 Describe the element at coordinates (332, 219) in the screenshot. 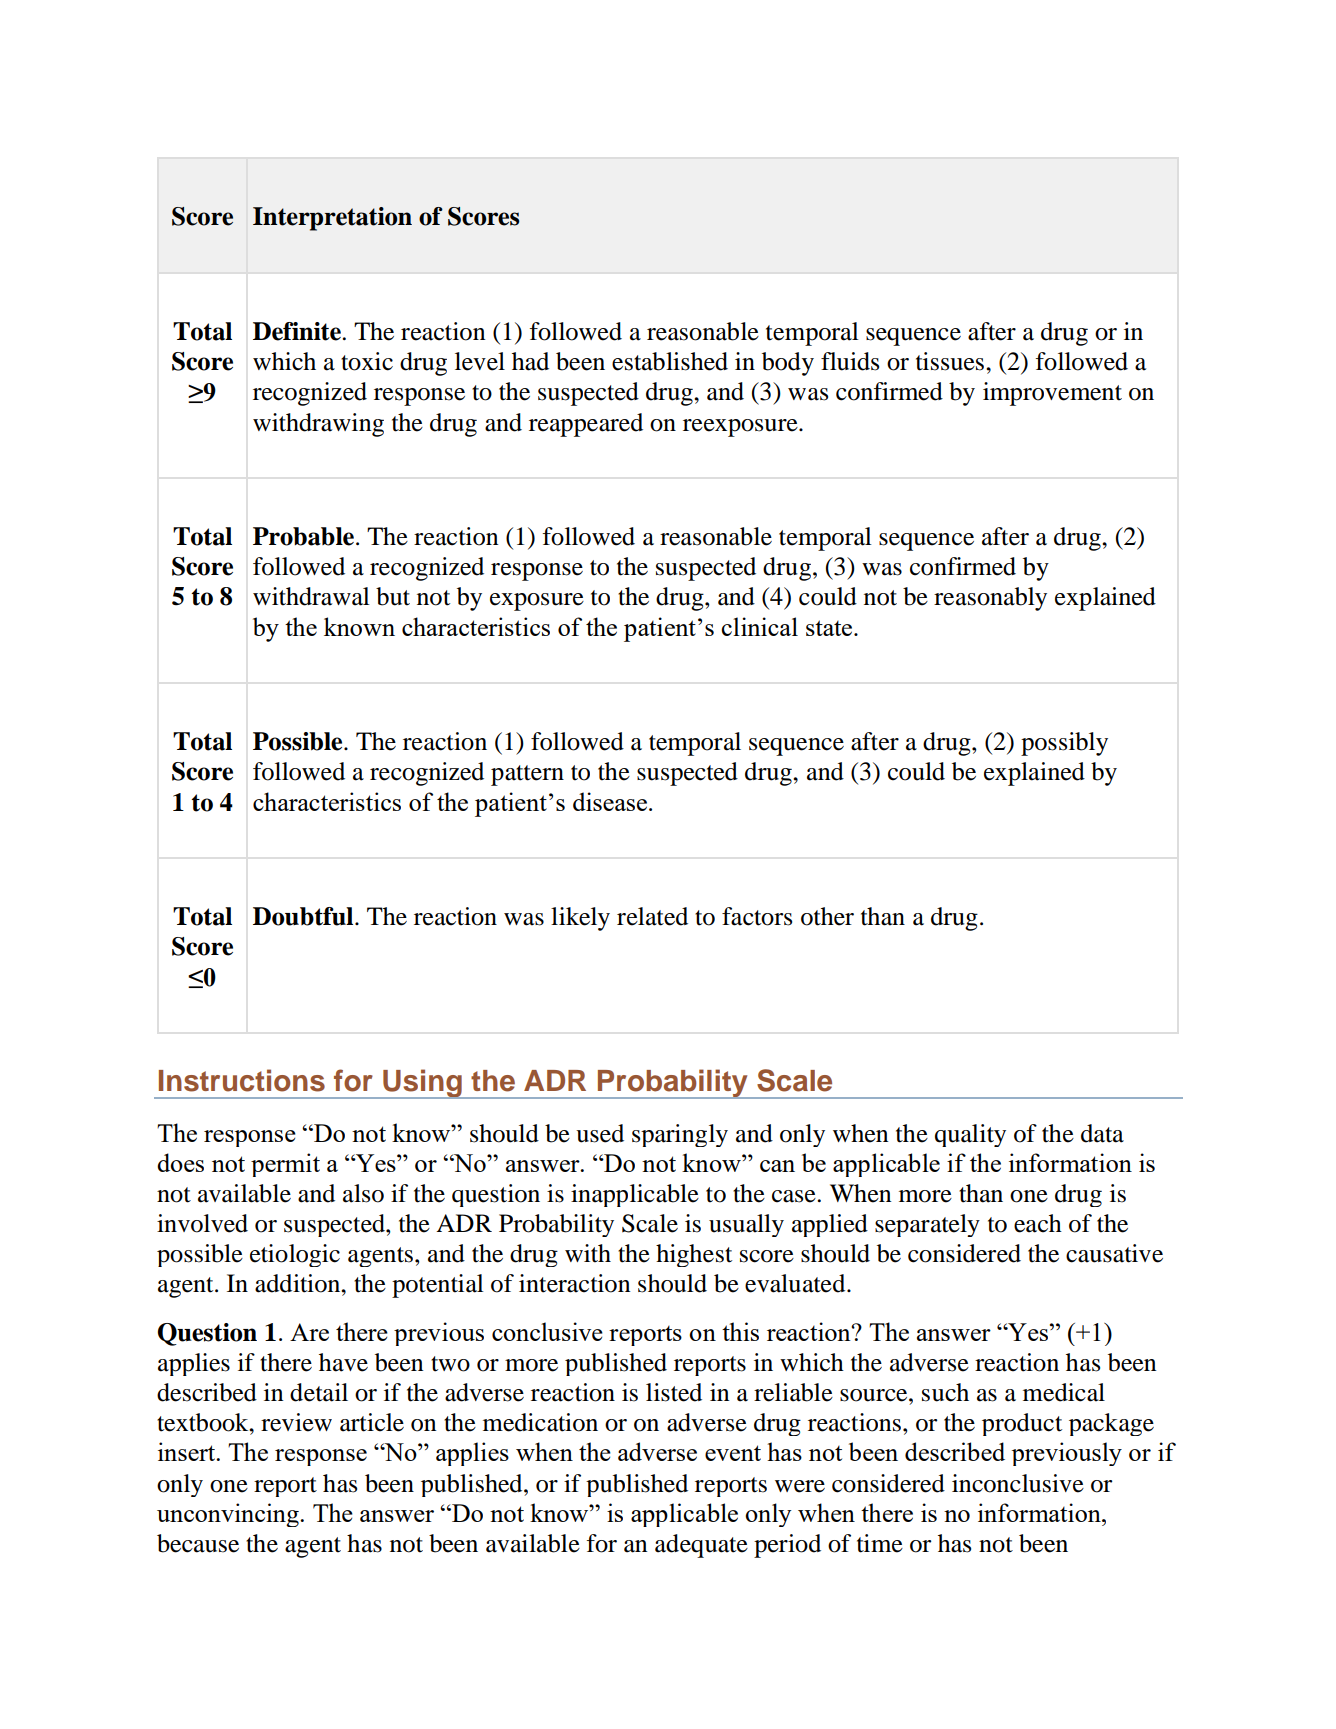

I see `Interpretation` at that location.
